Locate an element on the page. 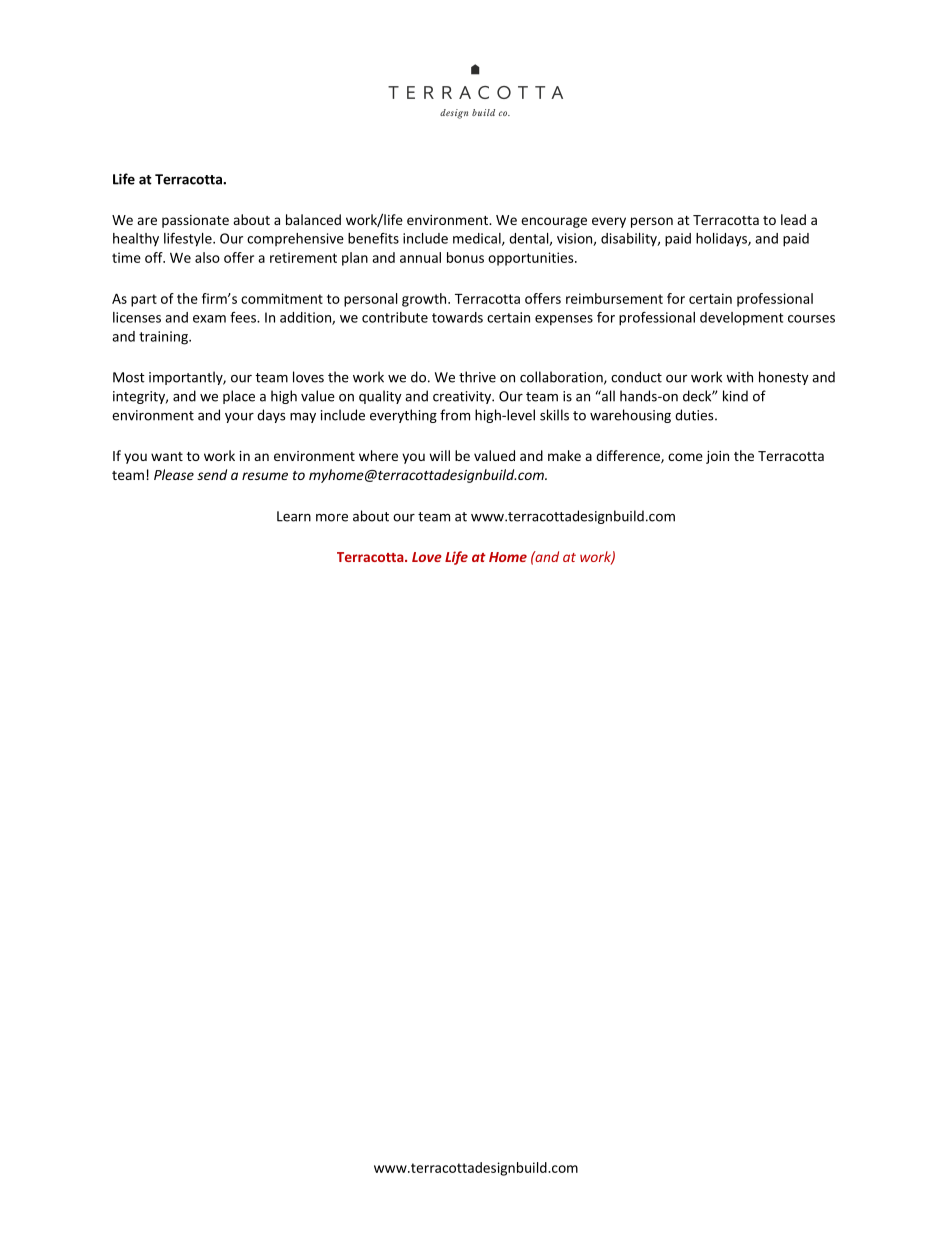 The width and height of the image is (952, 1233). encourage is located at coordinates (554, 222).
